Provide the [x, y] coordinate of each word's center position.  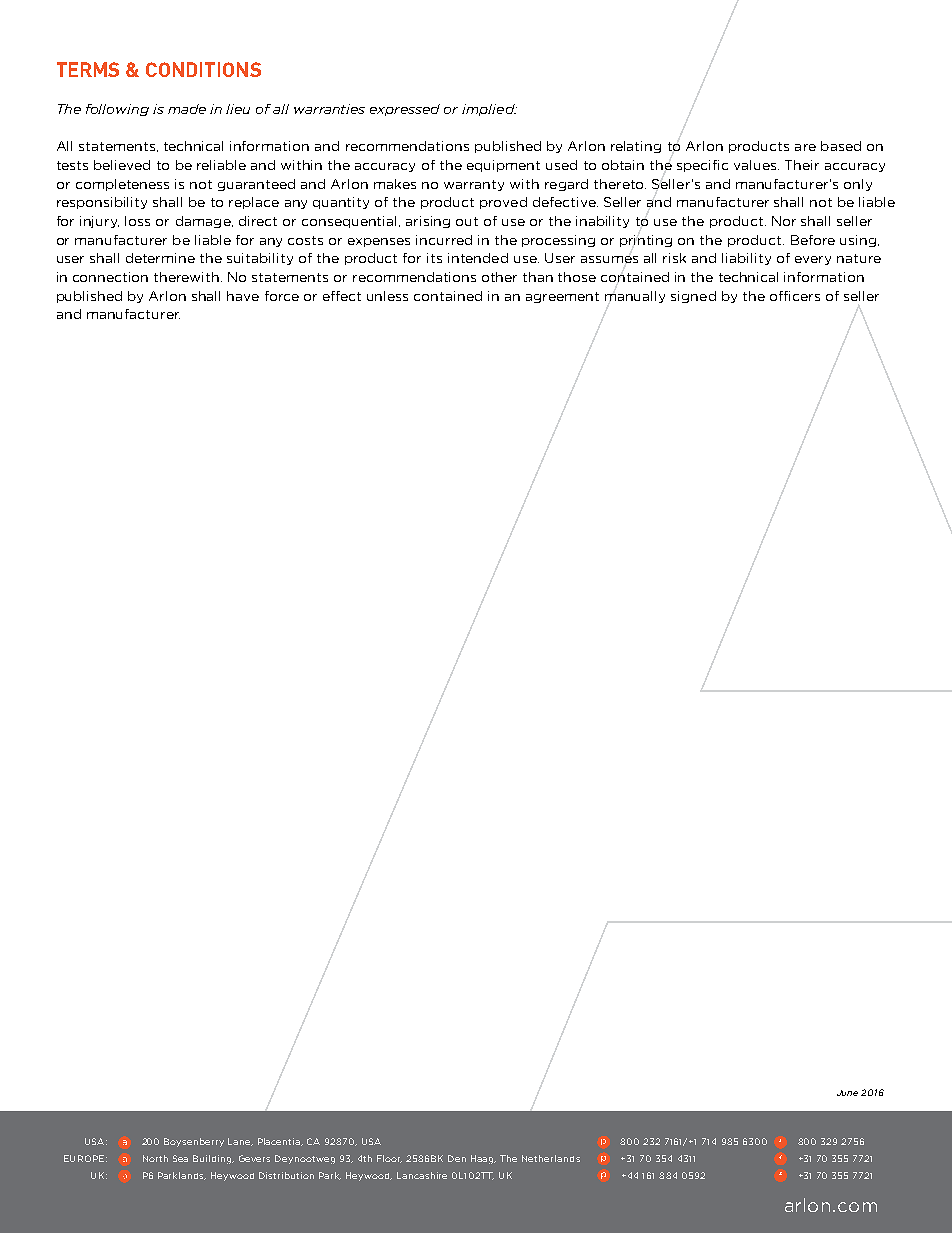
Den [457, 1158]
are [805, 147]
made [187, 109]
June [847, 1093]
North [155, 1158]
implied [489, 110]
